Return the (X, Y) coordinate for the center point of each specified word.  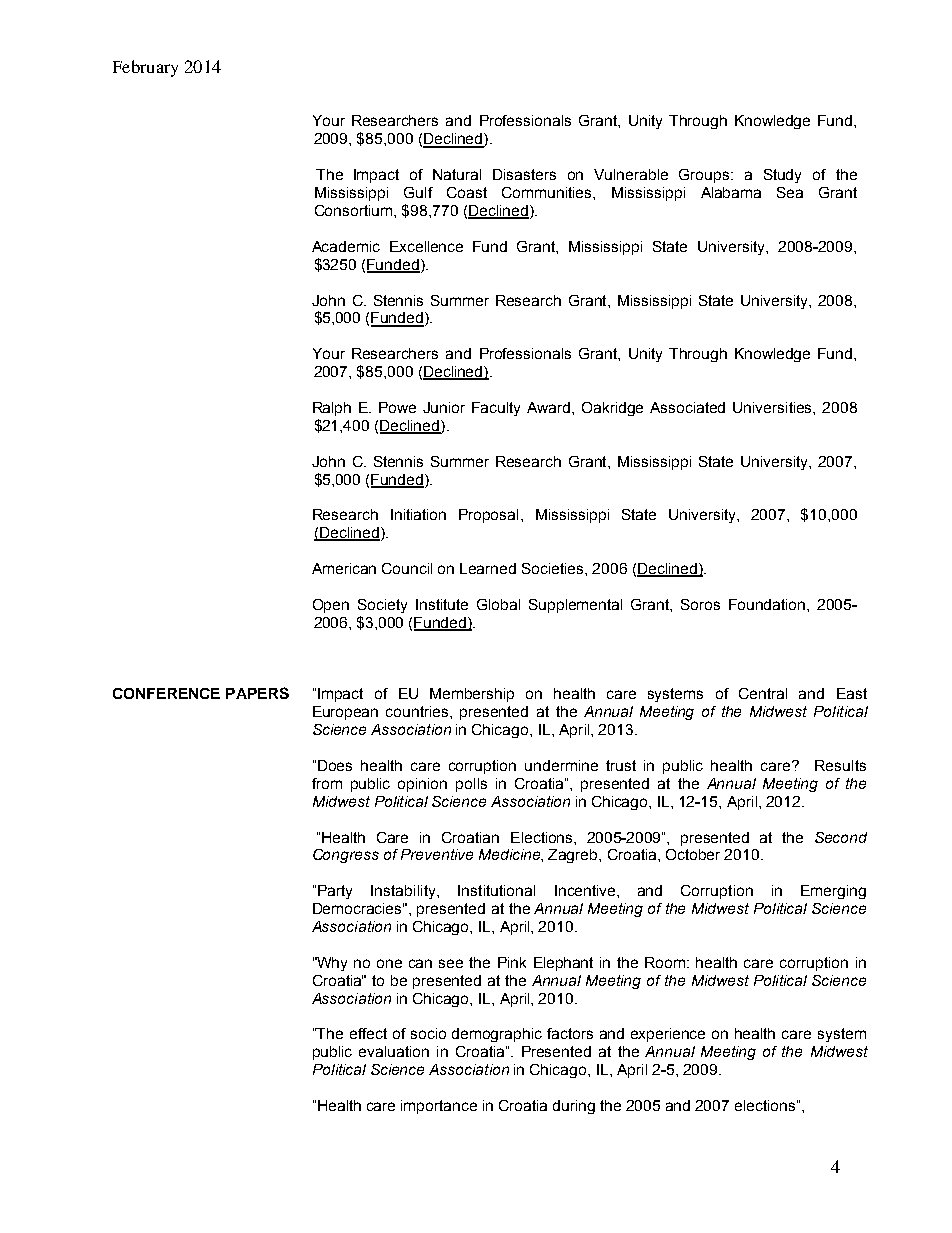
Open (331, 606)
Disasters (524, 174)
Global (498, 604)
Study (782, 176)
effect (368, 1033)
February (145, 68)
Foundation (768, 604)
